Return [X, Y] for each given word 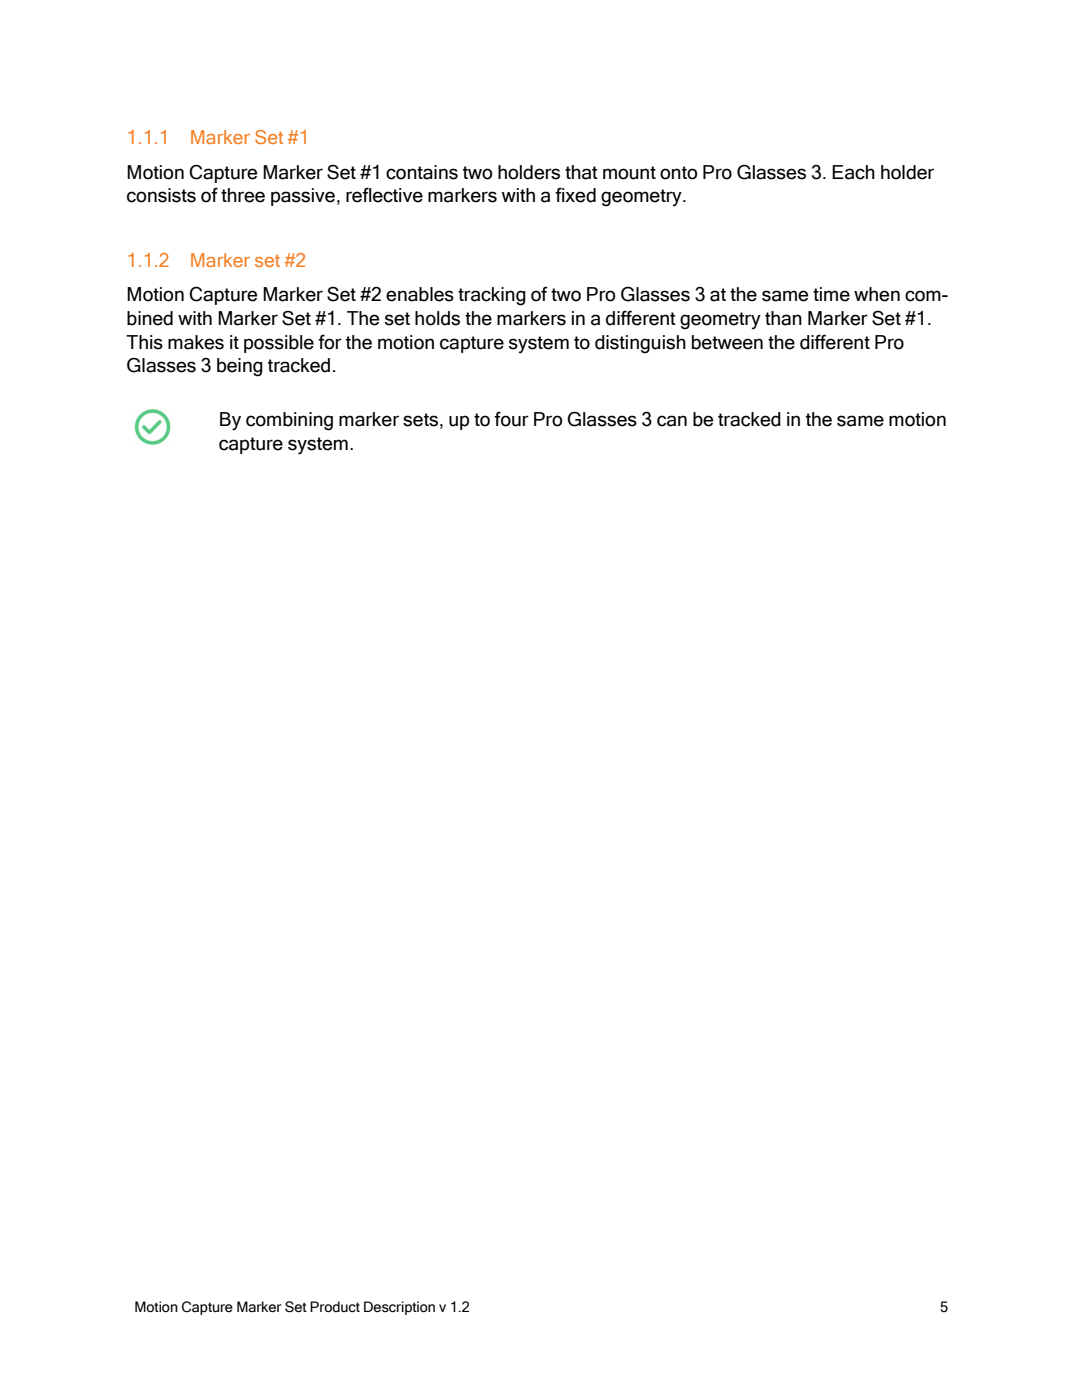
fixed [575, 195]
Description [399, 1308]
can [672, 421]
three [243, 195]
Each [853, 172]
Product [335, 1307]
